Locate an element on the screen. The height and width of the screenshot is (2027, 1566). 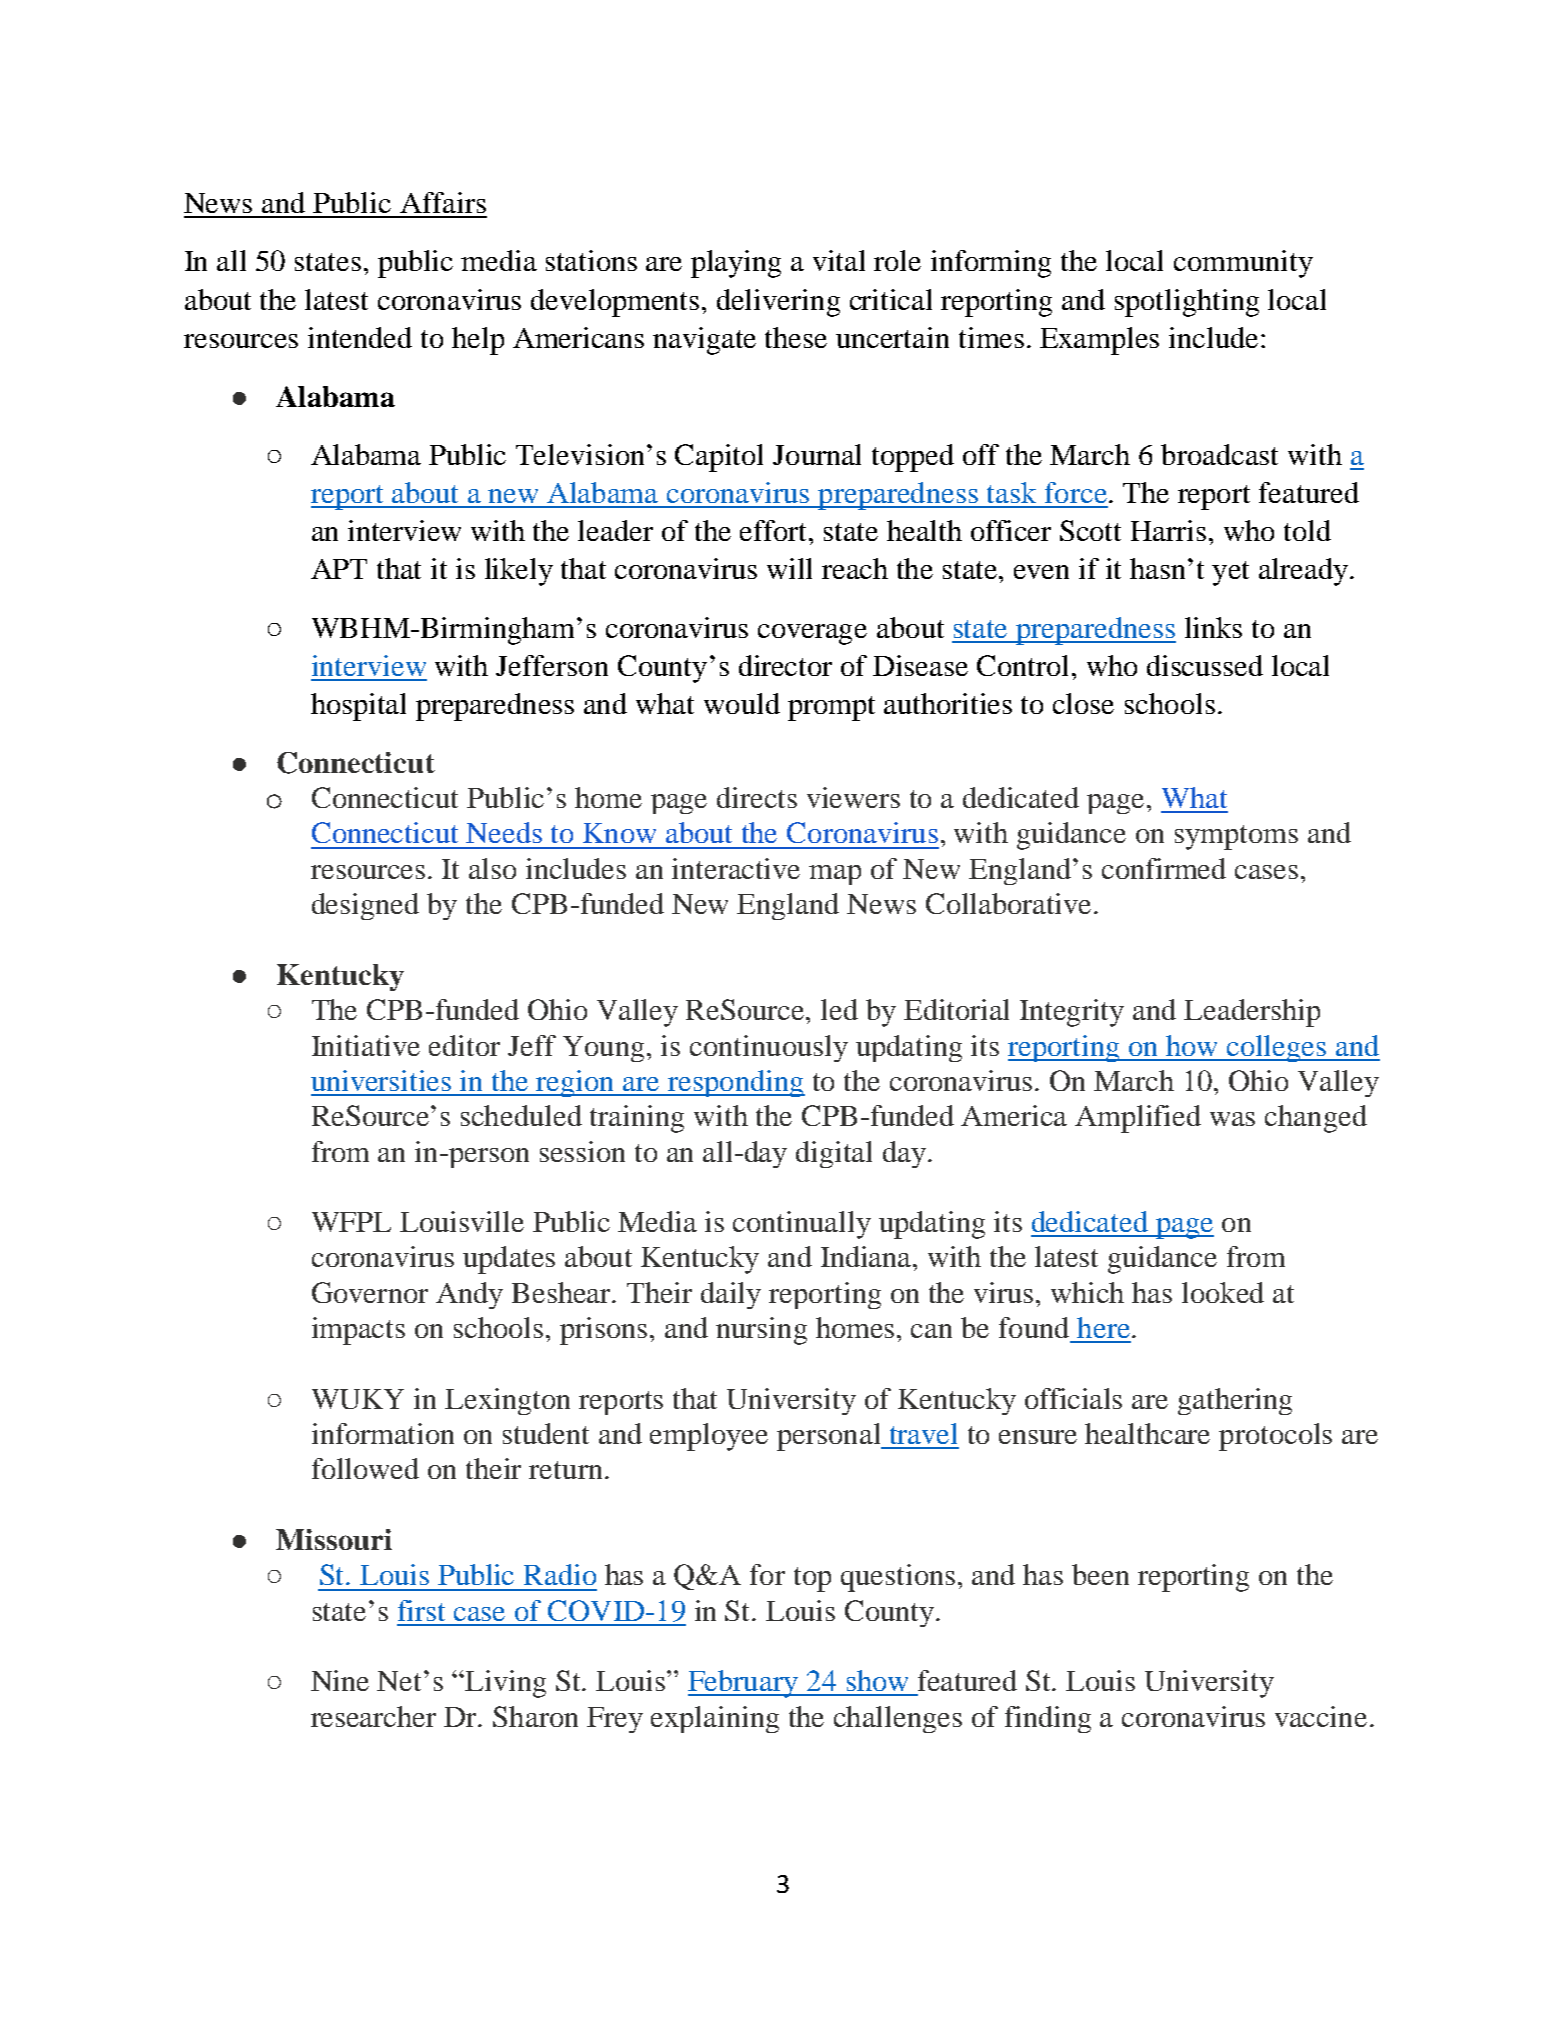
colleges is located at coordinates (1277, 1048).
